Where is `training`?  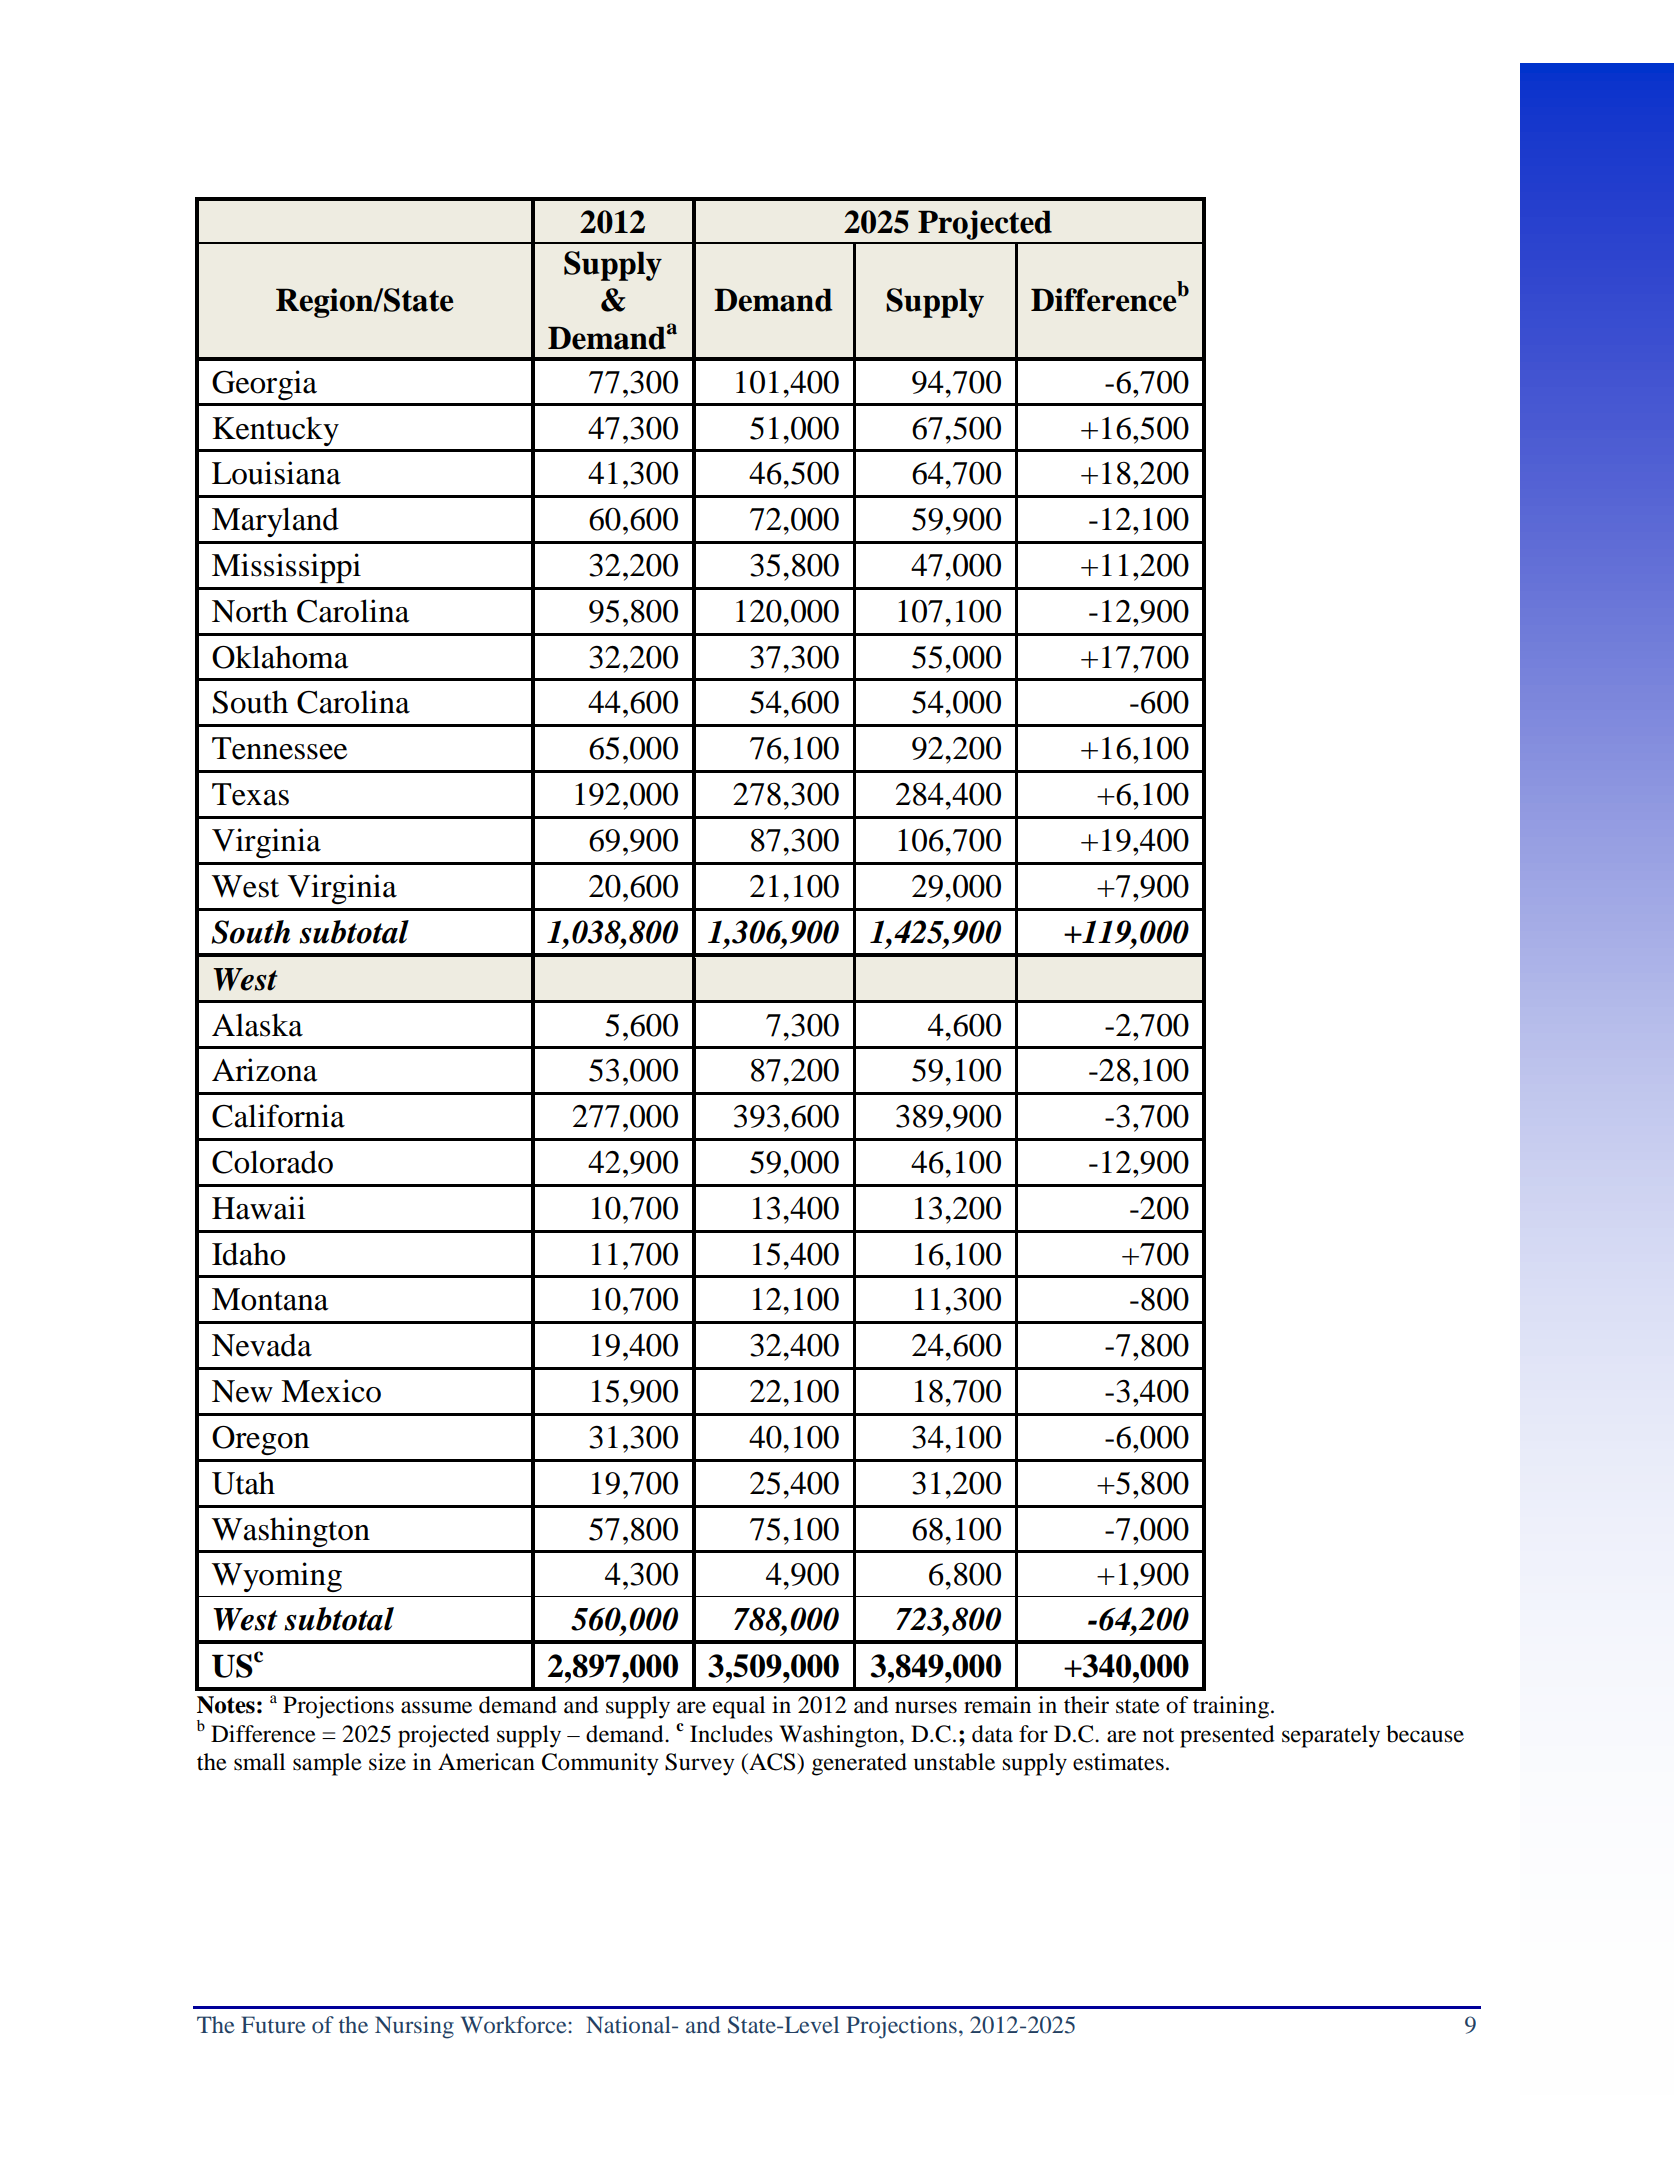
training is located at coordinates (1232, 1707).
